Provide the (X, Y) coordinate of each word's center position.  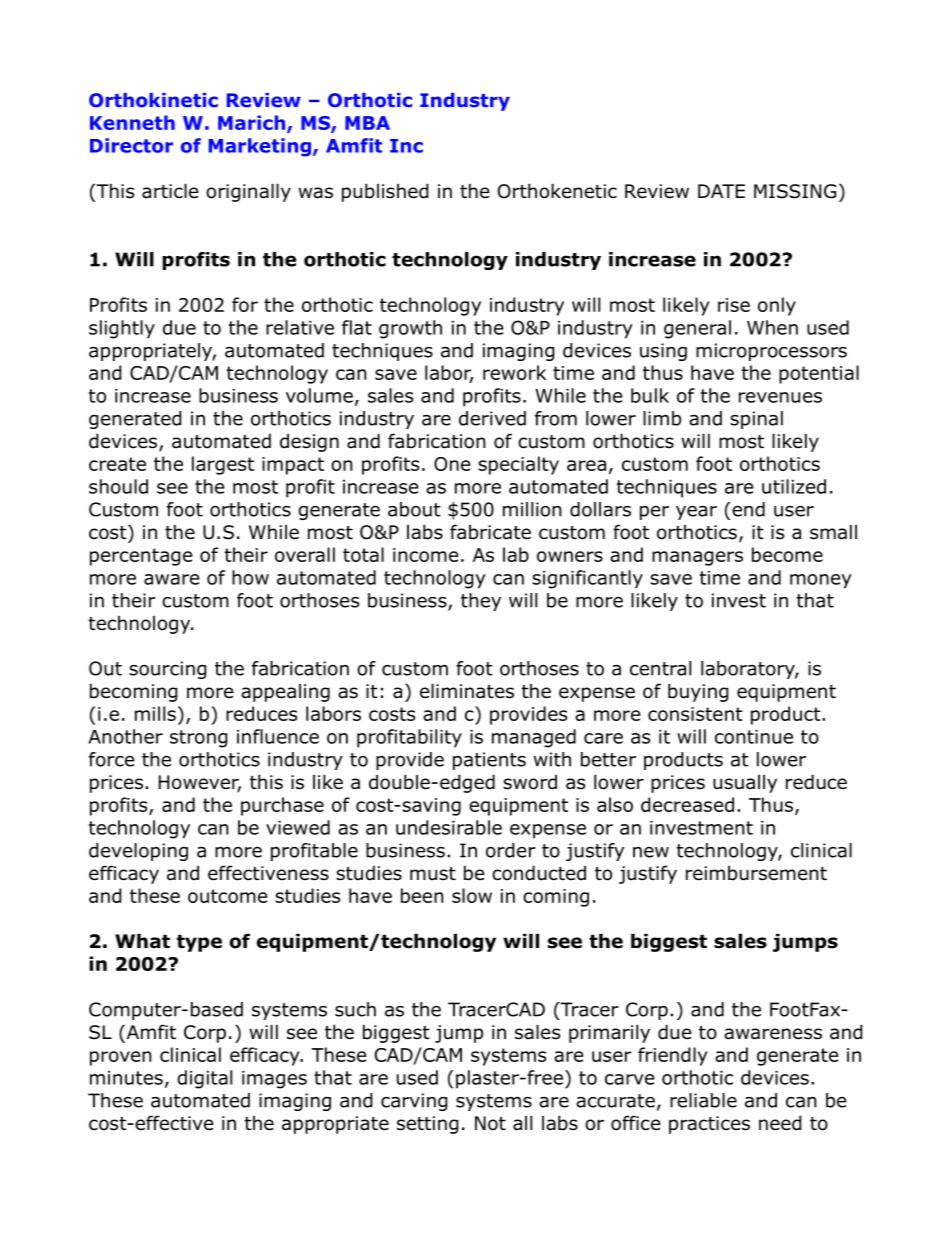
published (385, 192)
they (481, 602)
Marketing (260, 147)
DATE (721, 191)
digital (204, 1079)
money (821, 581)
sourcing (168, 670)
